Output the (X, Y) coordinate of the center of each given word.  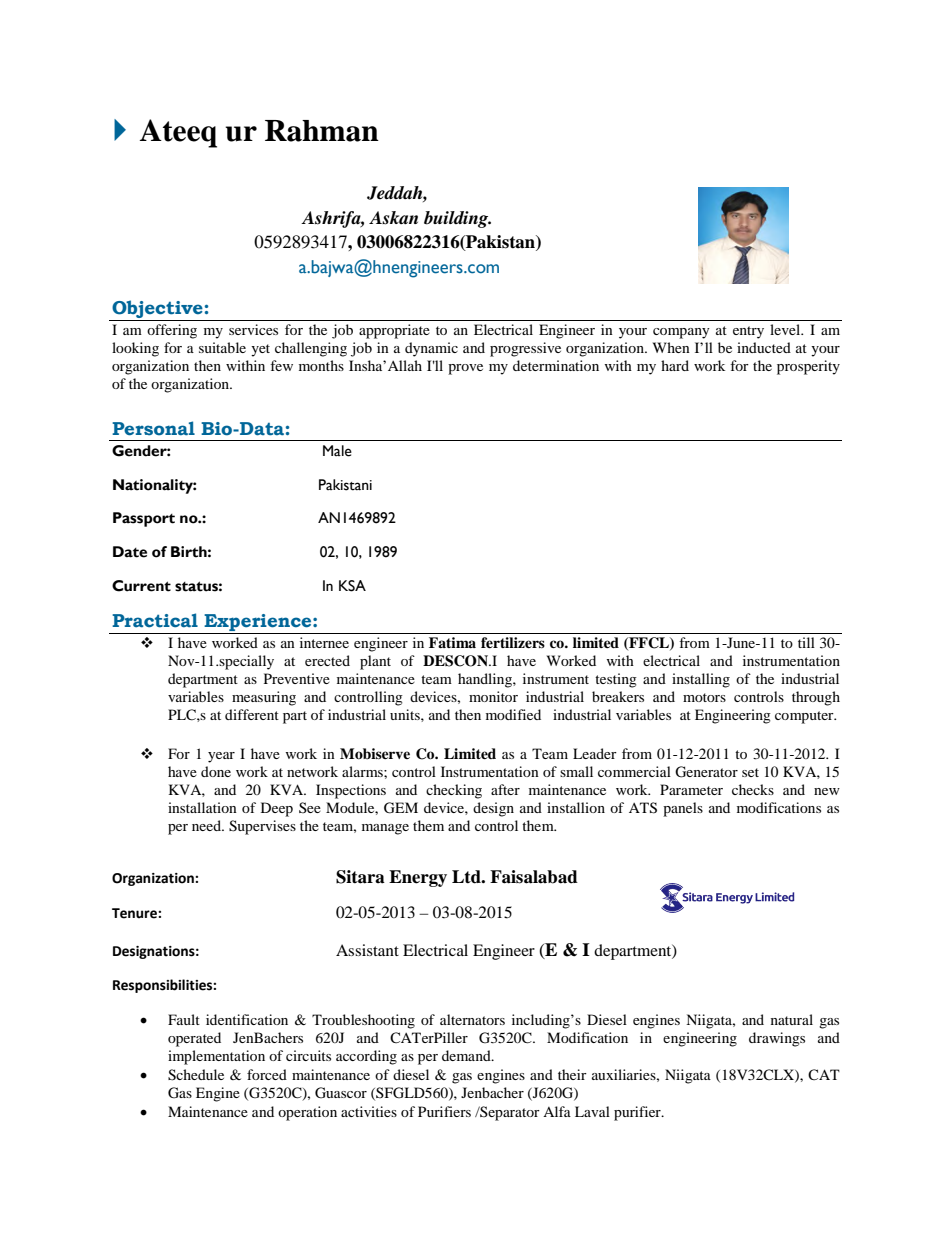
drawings (777, 1039)
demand (467, 1055)
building (457, 219)
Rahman (322, 131)
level (786, 329)
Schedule (196, 1075)
